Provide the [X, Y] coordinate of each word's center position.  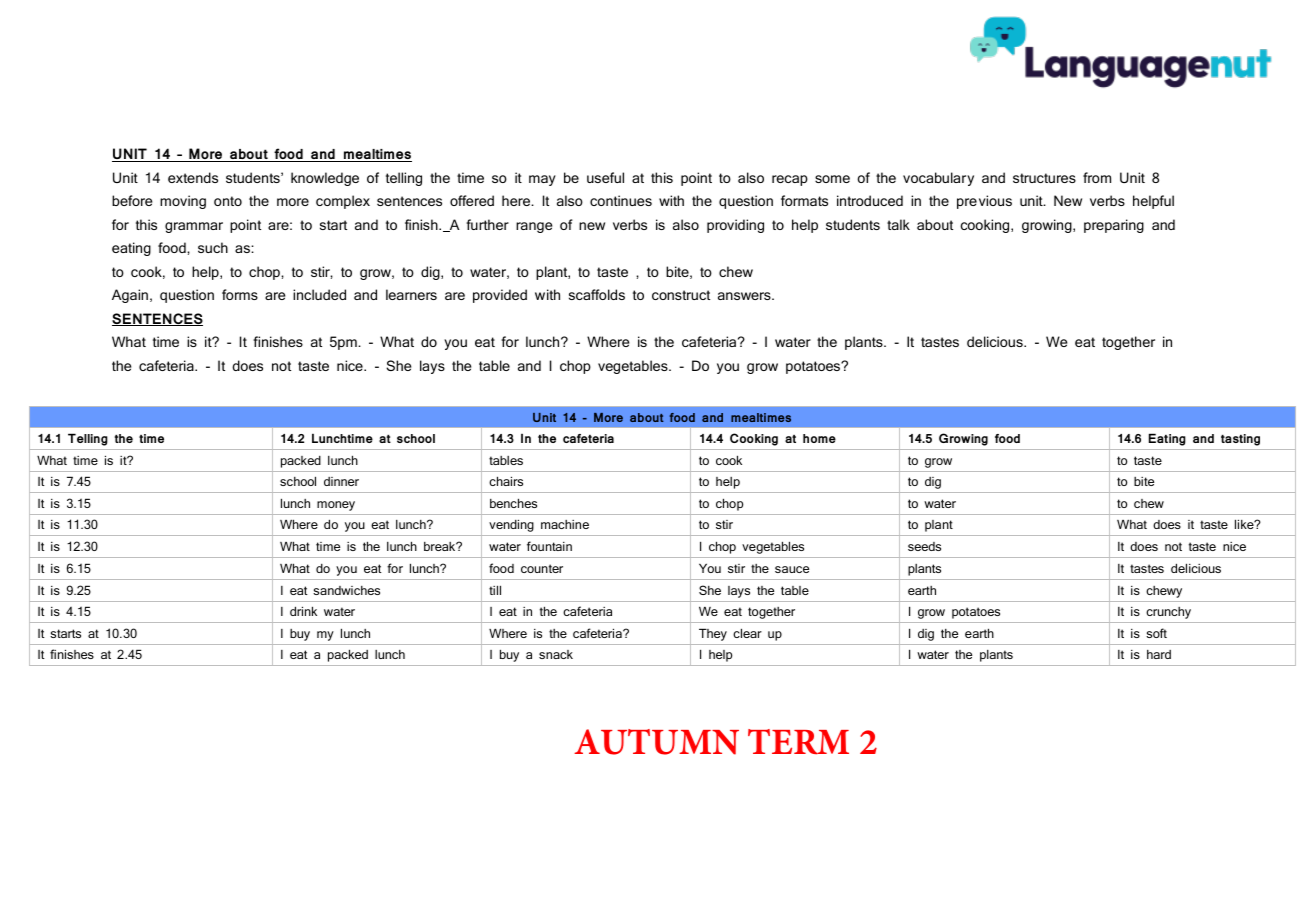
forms [240, 294]
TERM [798, 742]
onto [228, 201]
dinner [341, 481]
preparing [1114, 226]
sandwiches [346, 590]
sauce [792, 569]
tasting [1240, 440]
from [1097, 177]
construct [681, 295]
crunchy [1168, 613]
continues [621, 200]
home [819, 438]
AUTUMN [656, 742]
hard [1159, 654]
